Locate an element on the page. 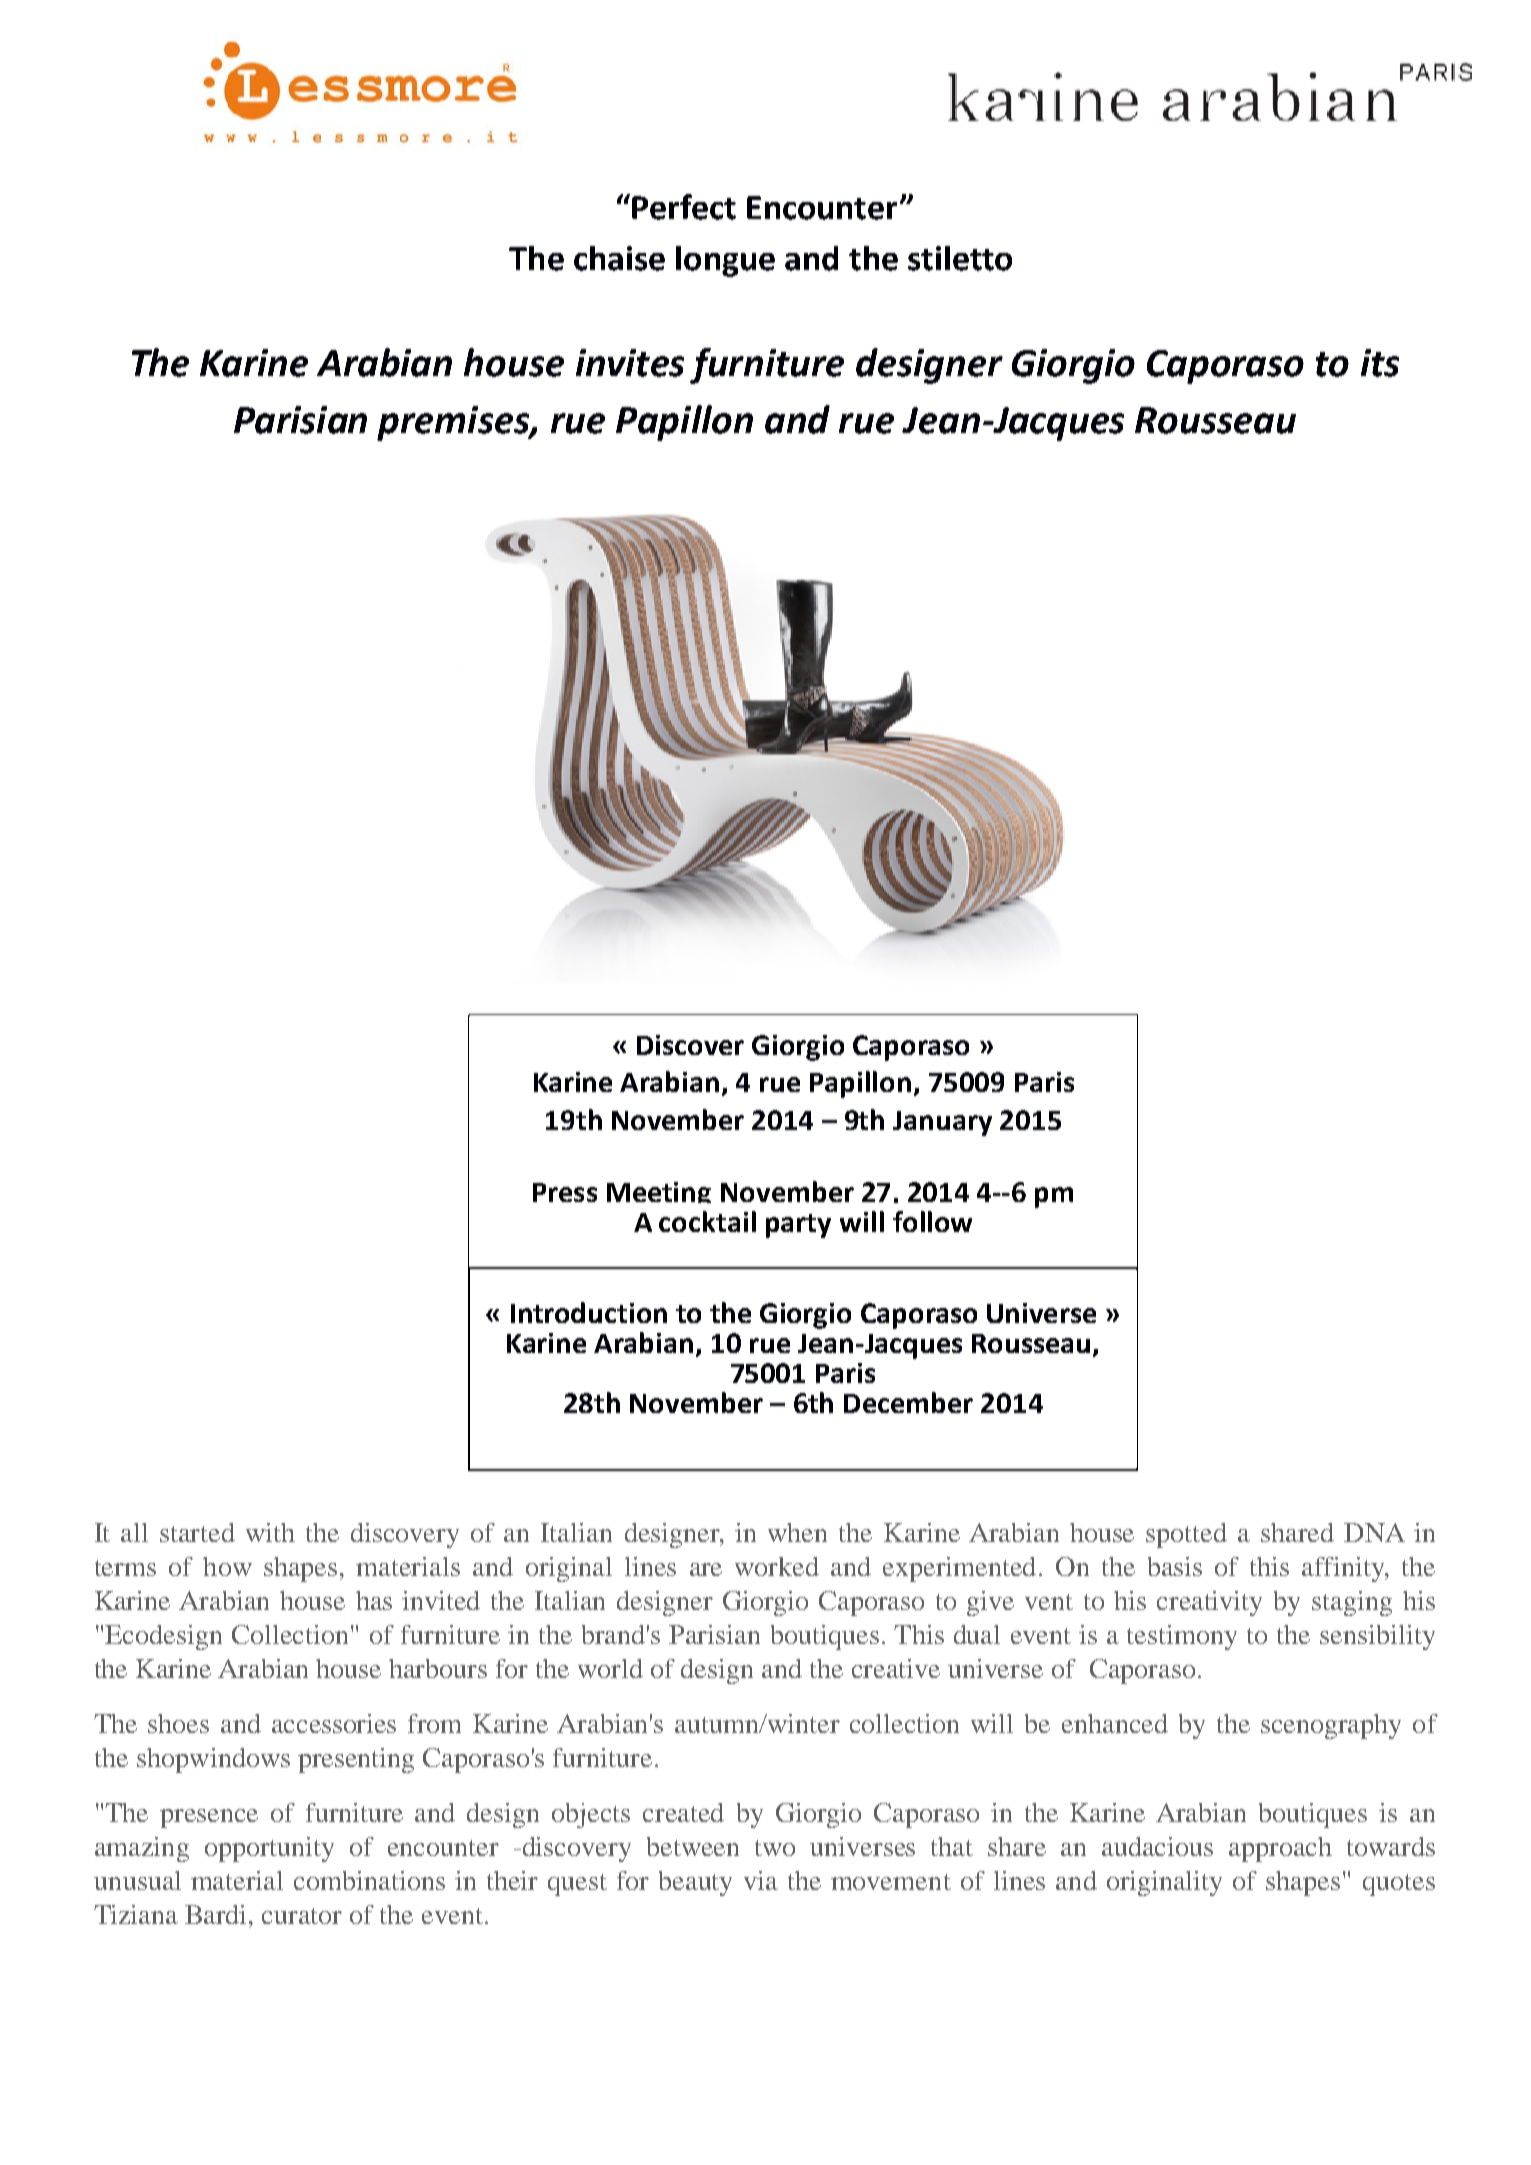 The image size is (1531, 2165). chaise is located at coordinates (619, 258).
